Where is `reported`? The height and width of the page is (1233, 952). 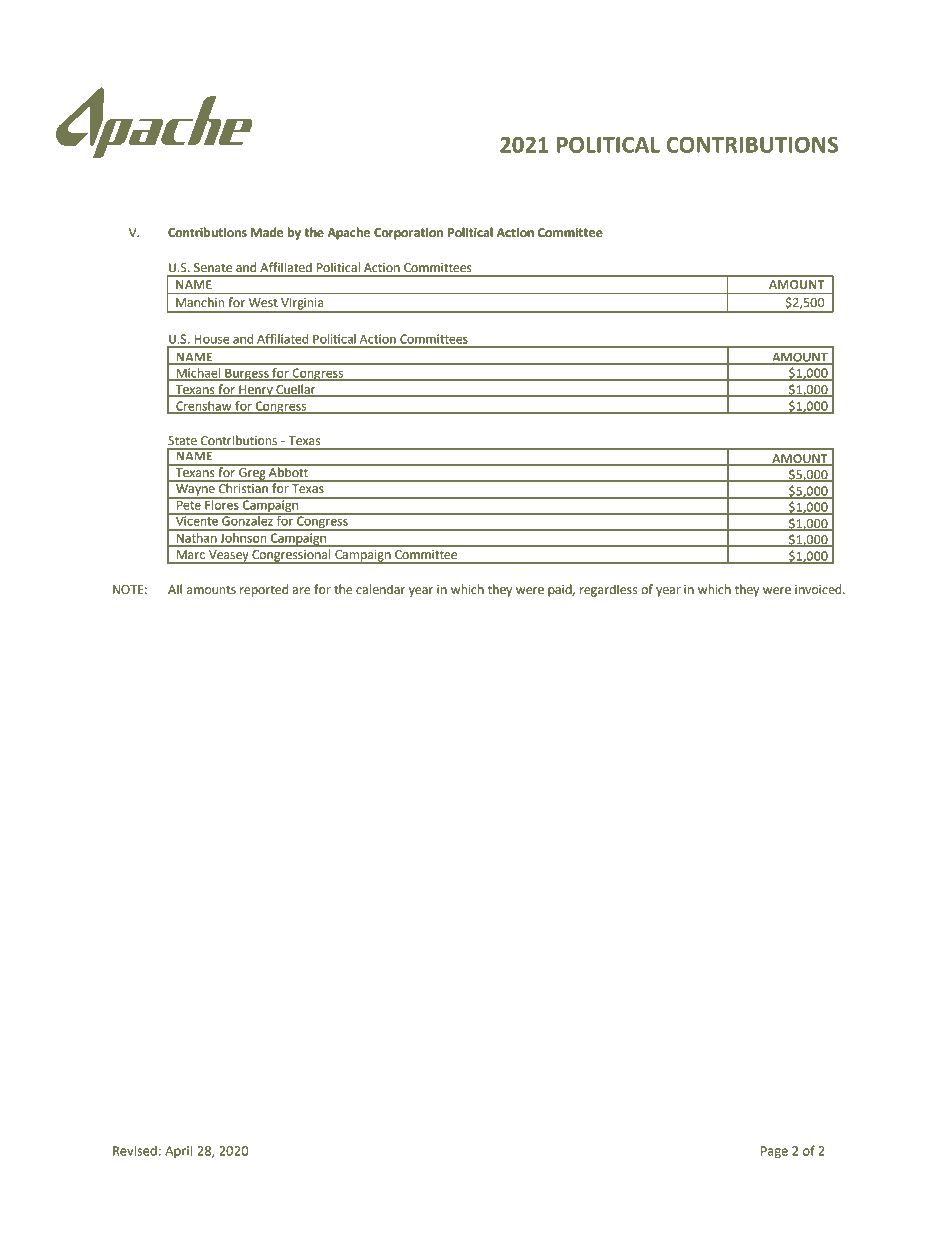
reported is located at coordinates (264, 590).
